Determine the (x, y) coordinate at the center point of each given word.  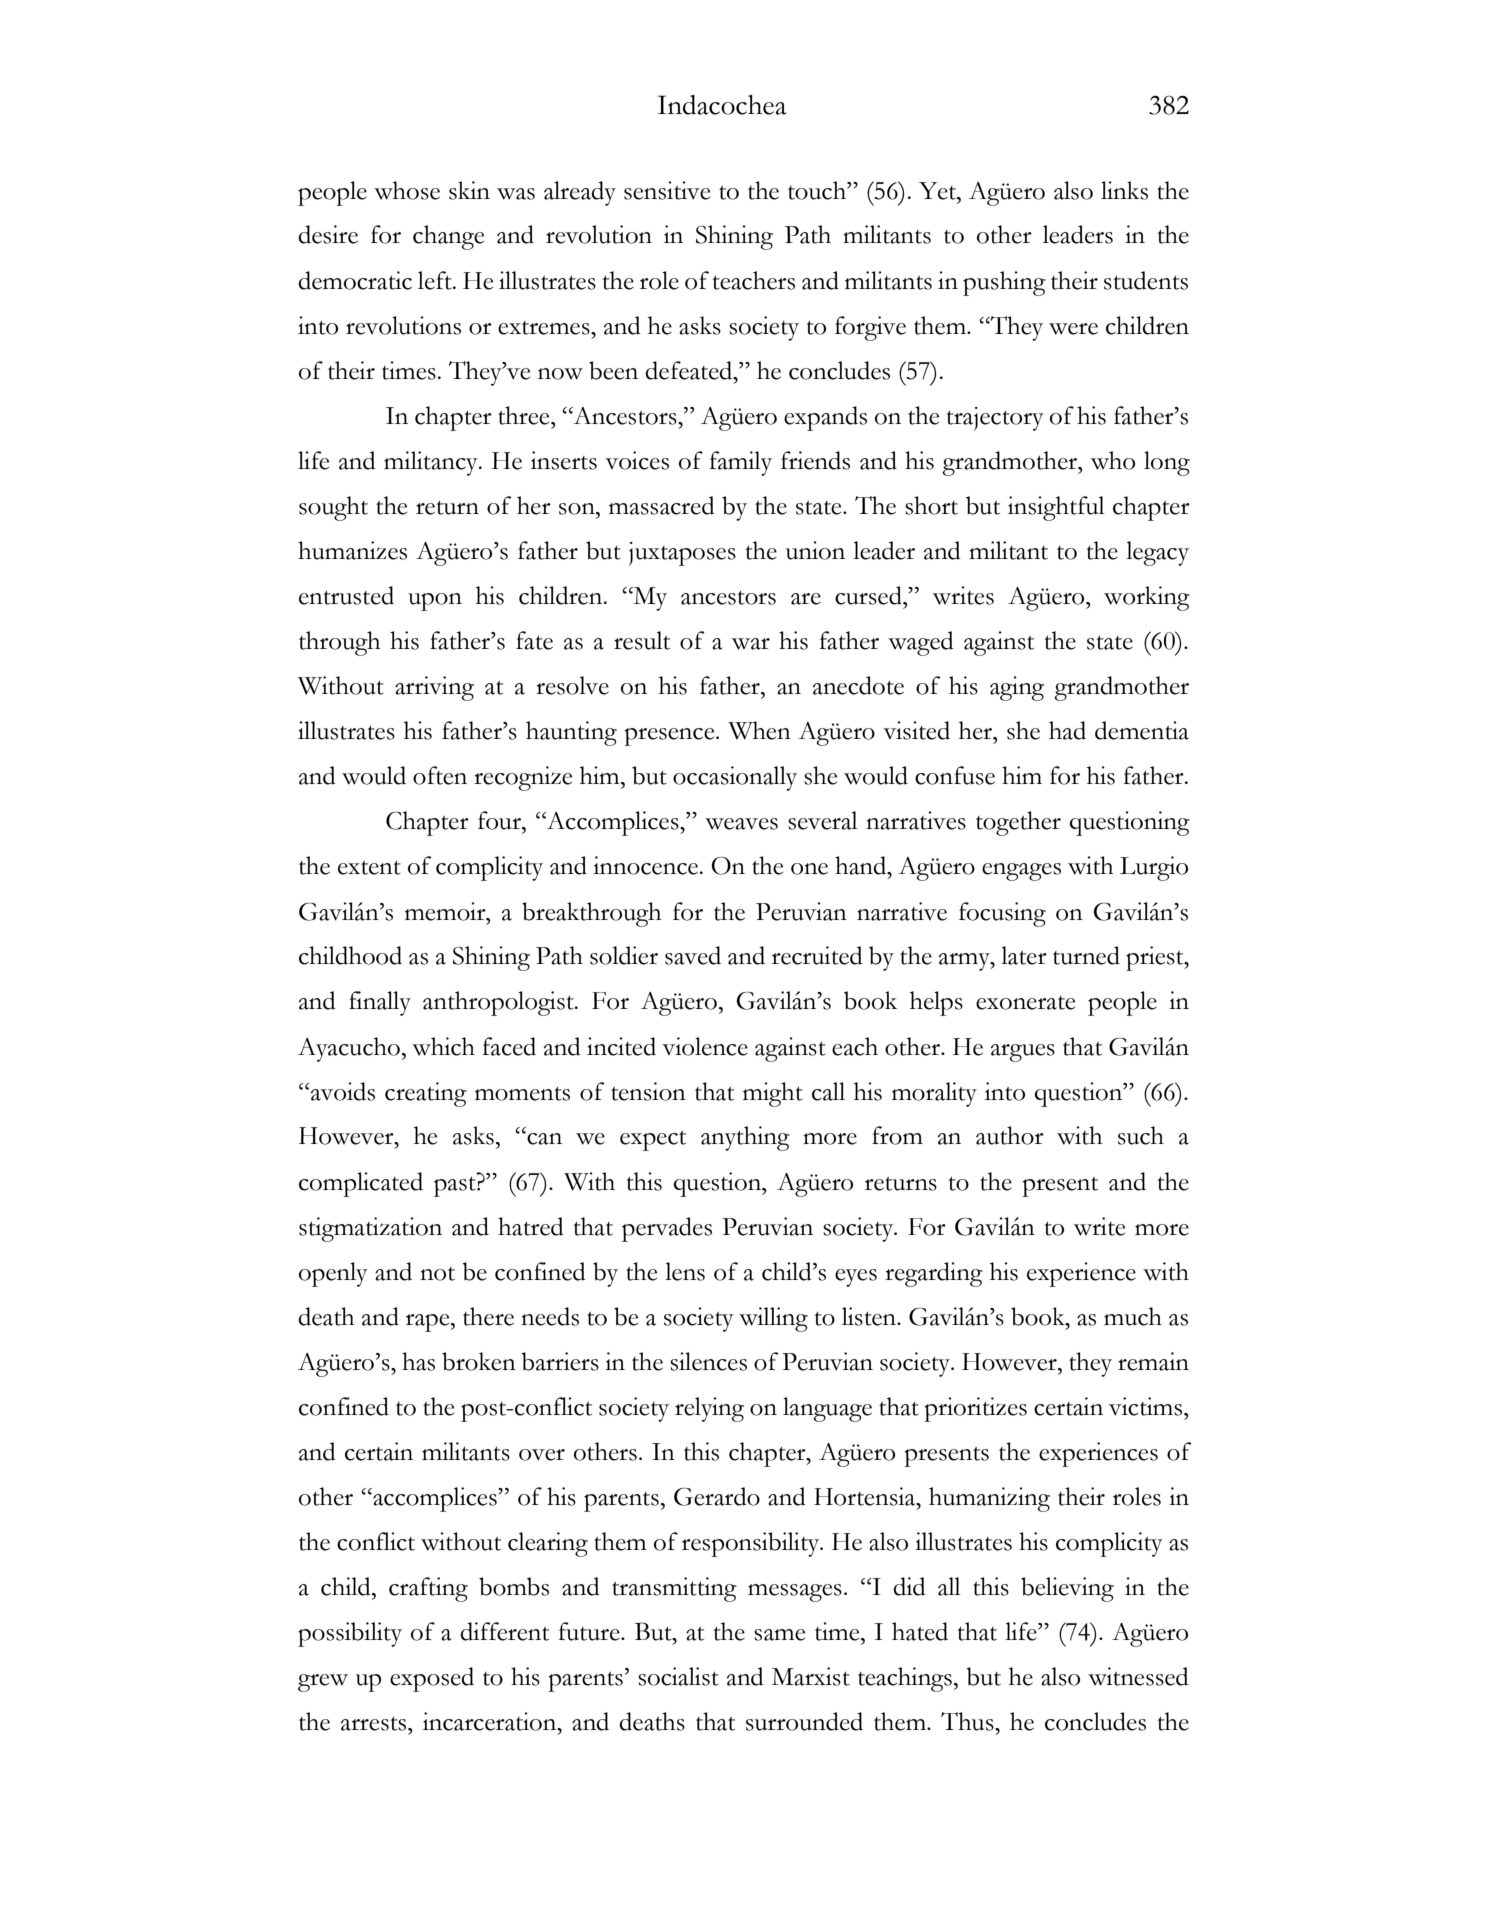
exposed (432, 1679)
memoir (446, 911)
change (448, 237)
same (779, 1635)
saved (693, 955)
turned (1086, 955)
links (1124, 190)
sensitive (667, 190)
